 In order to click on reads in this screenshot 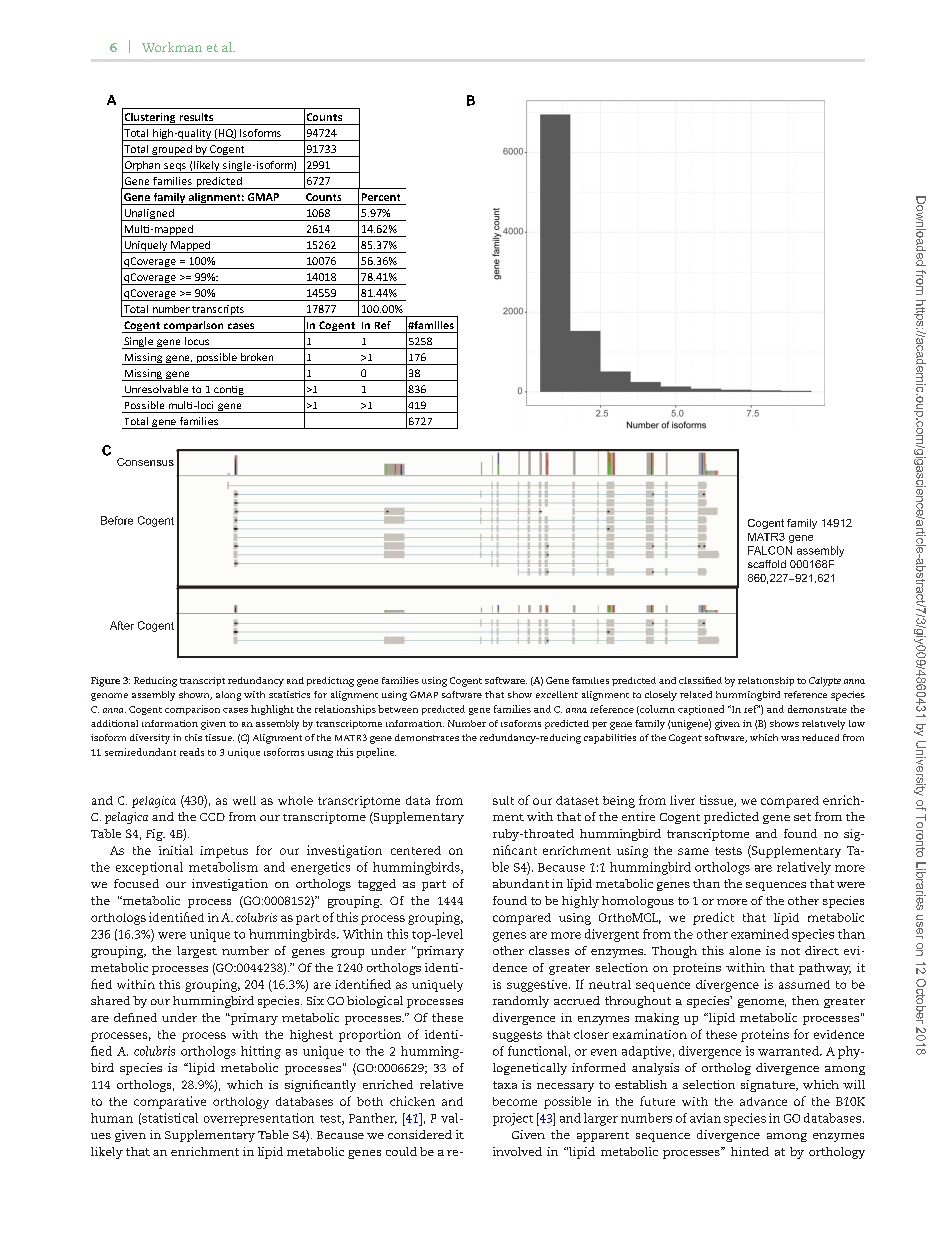, I will do `click(192, 752)`.
